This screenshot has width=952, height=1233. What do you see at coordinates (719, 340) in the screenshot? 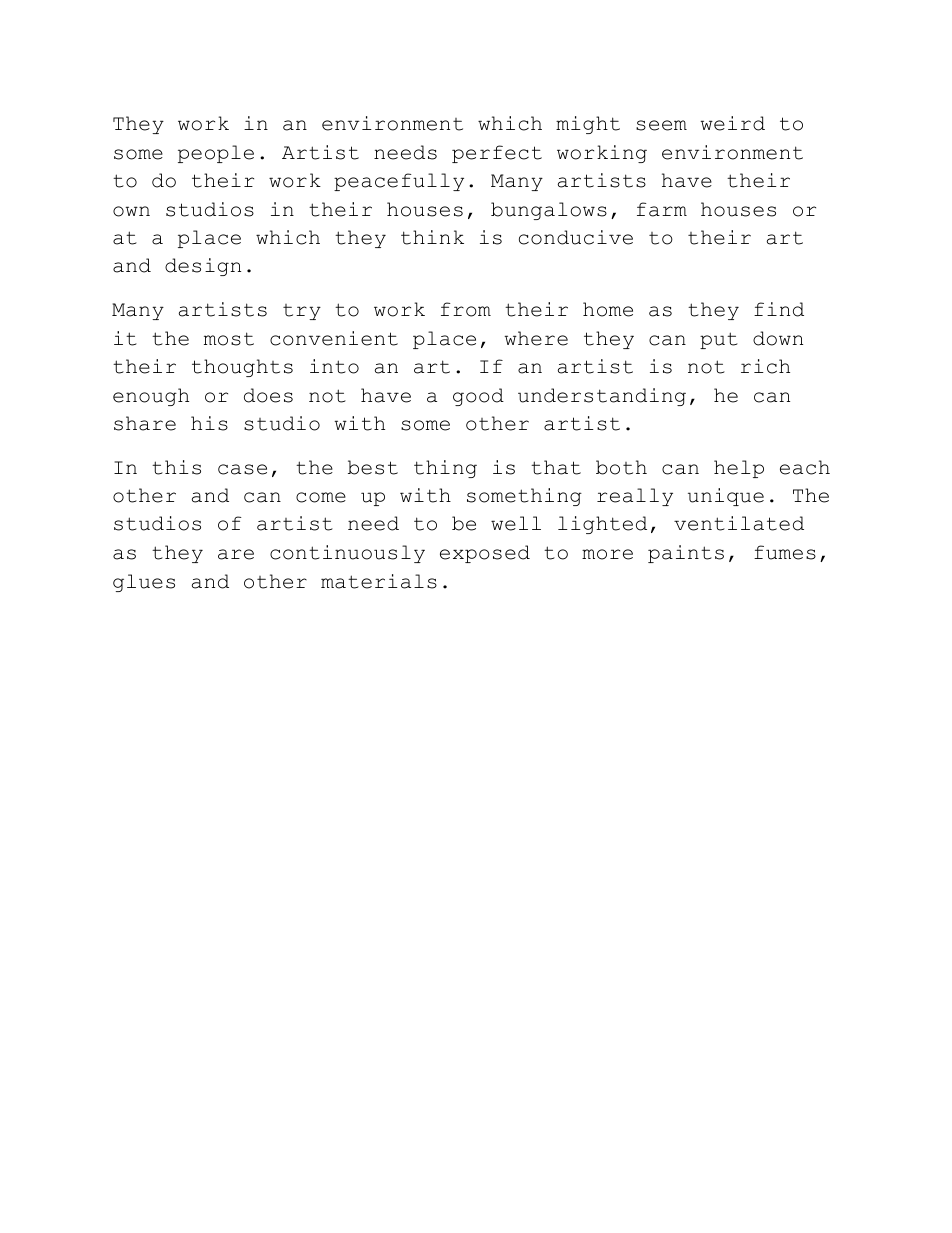
I see `put` at bounding box center [719, 340].
